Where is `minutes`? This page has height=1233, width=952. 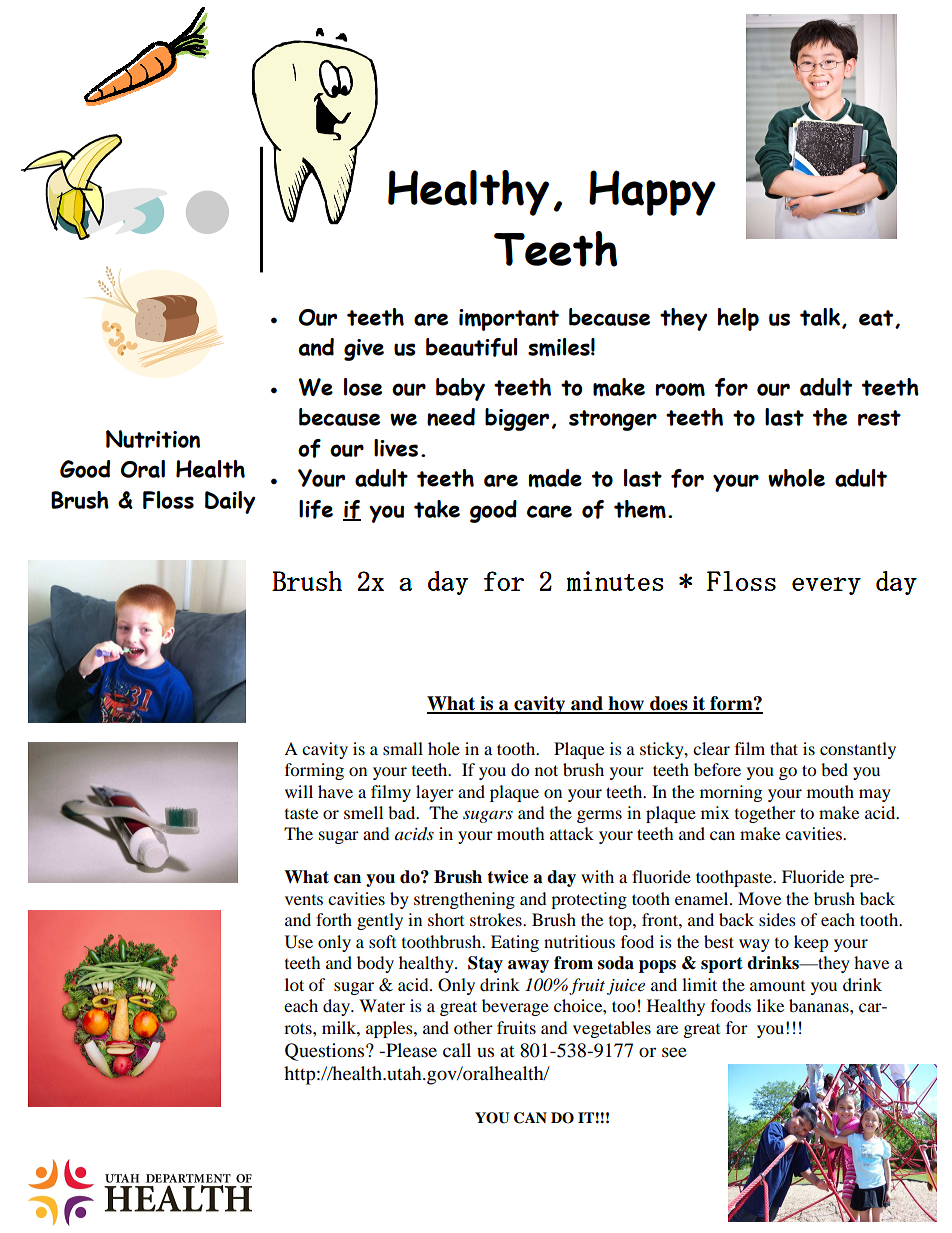 minutes is located at coordinates (614, 581).
